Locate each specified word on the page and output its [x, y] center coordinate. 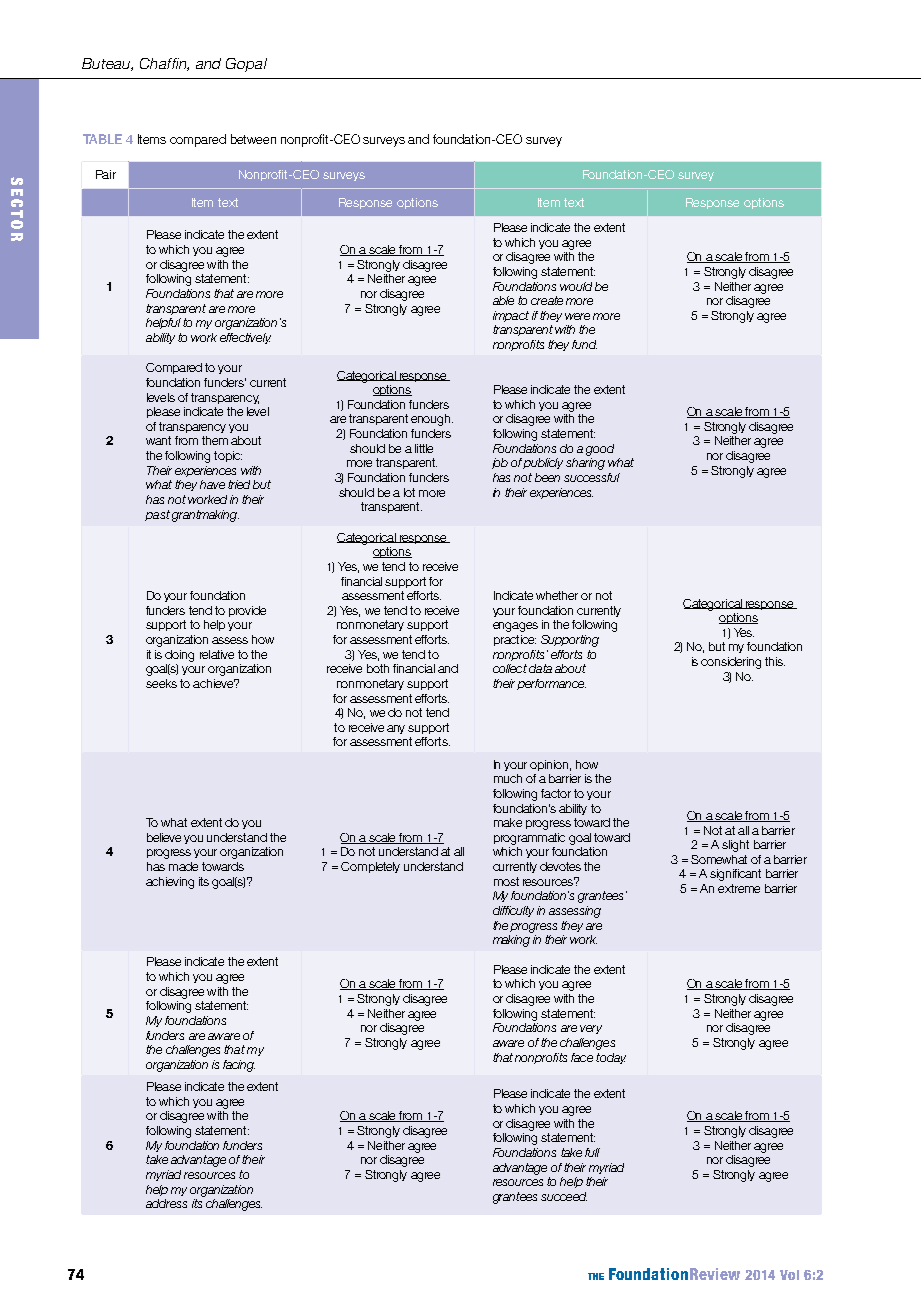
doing [179, 656]
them [215, 440]
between [253, 139]
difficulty [513, 911]
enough [432, 420]
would [576, 286]
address [166, 1203]
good [600, 450]
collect [510, 668]
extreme [739, 888]
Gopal [246, 65]
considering [731, 663]
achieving [170, 883]
